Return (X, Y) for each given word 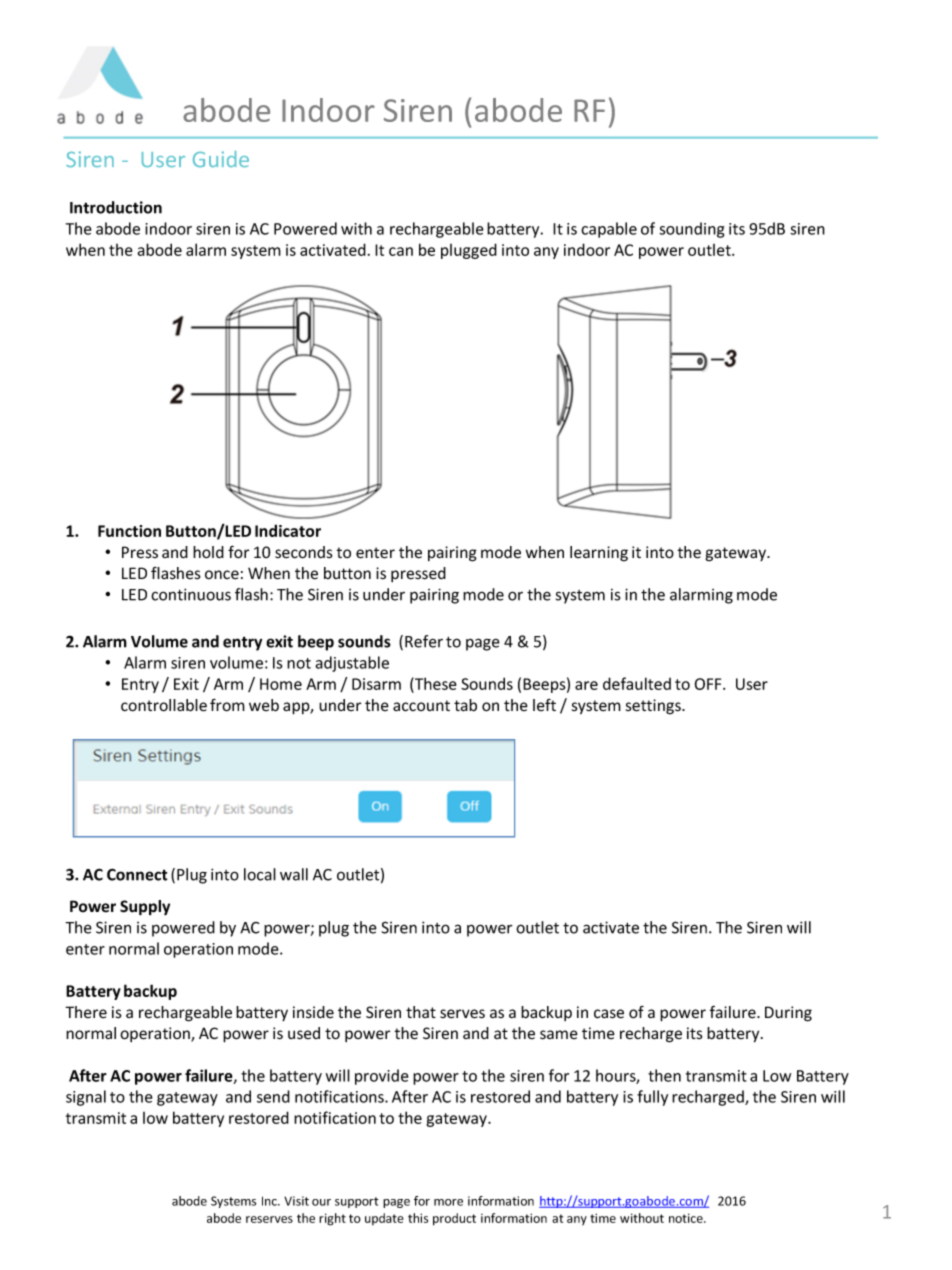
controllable (164, 705)
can (401, 251)
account (421, 706)
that (421, 1012)
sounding (691, 230)
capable (609, 230)
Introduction (116, 207)
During (788, 1014)
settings (654, 707)
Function (129, 531)
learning (599, 554)
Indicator (288, 530)
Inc (270, 1201)
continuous (191, 594)
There (86, 1012)
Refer (424, 641)
